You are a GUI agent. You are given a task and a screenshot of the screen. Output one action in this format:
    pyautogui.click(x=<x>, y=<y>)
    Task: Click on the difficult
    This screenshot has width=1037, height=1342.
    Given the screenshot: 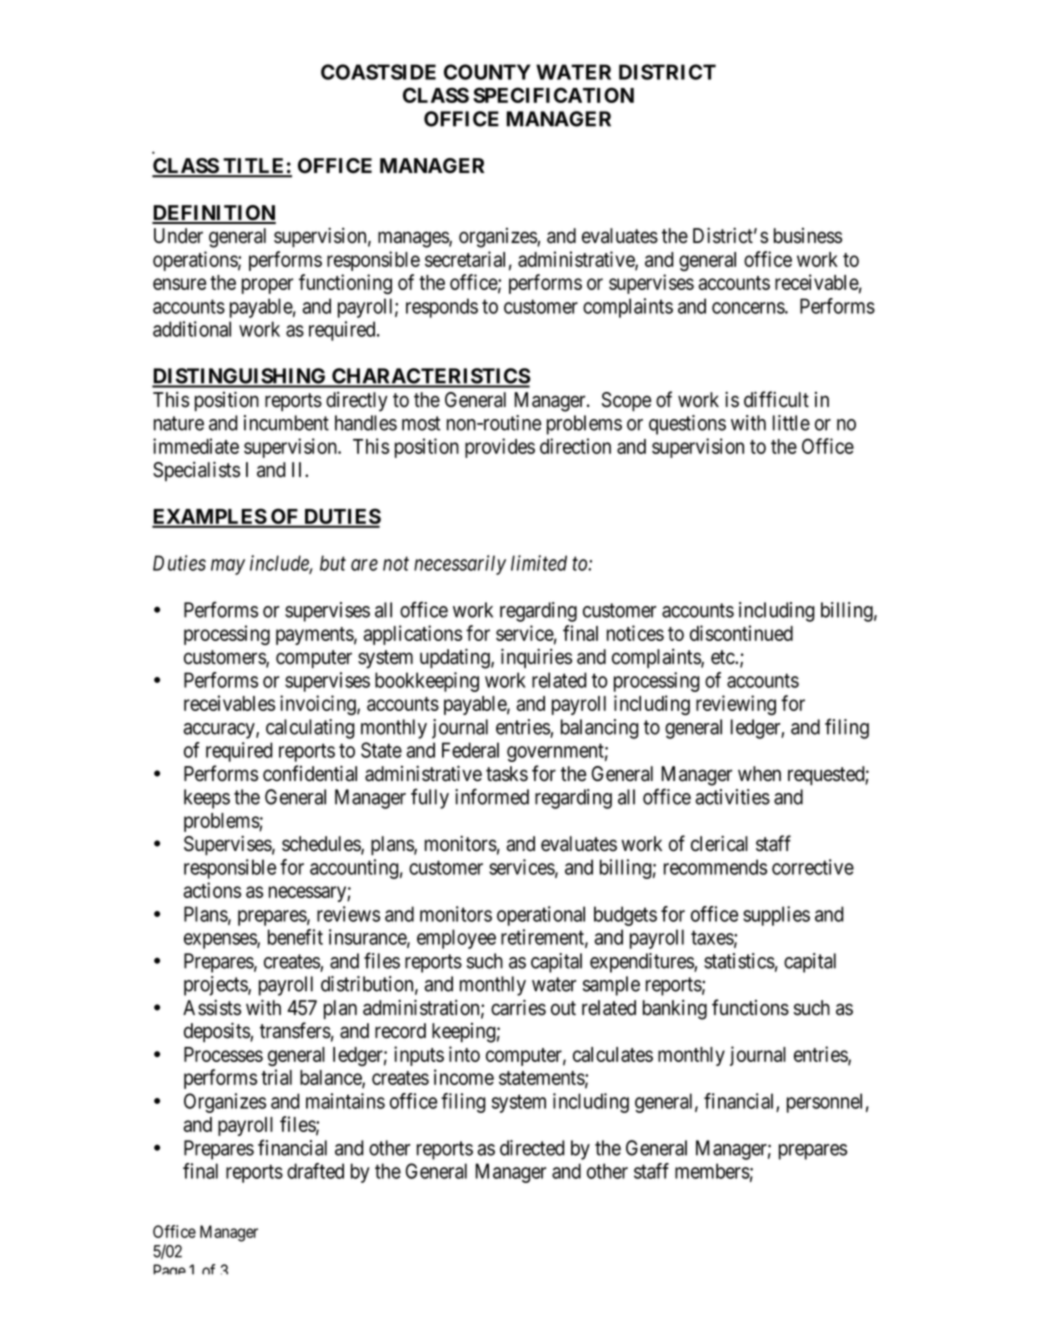 What is the action you would take?
    pyautogui.click(x=776, y=399)
